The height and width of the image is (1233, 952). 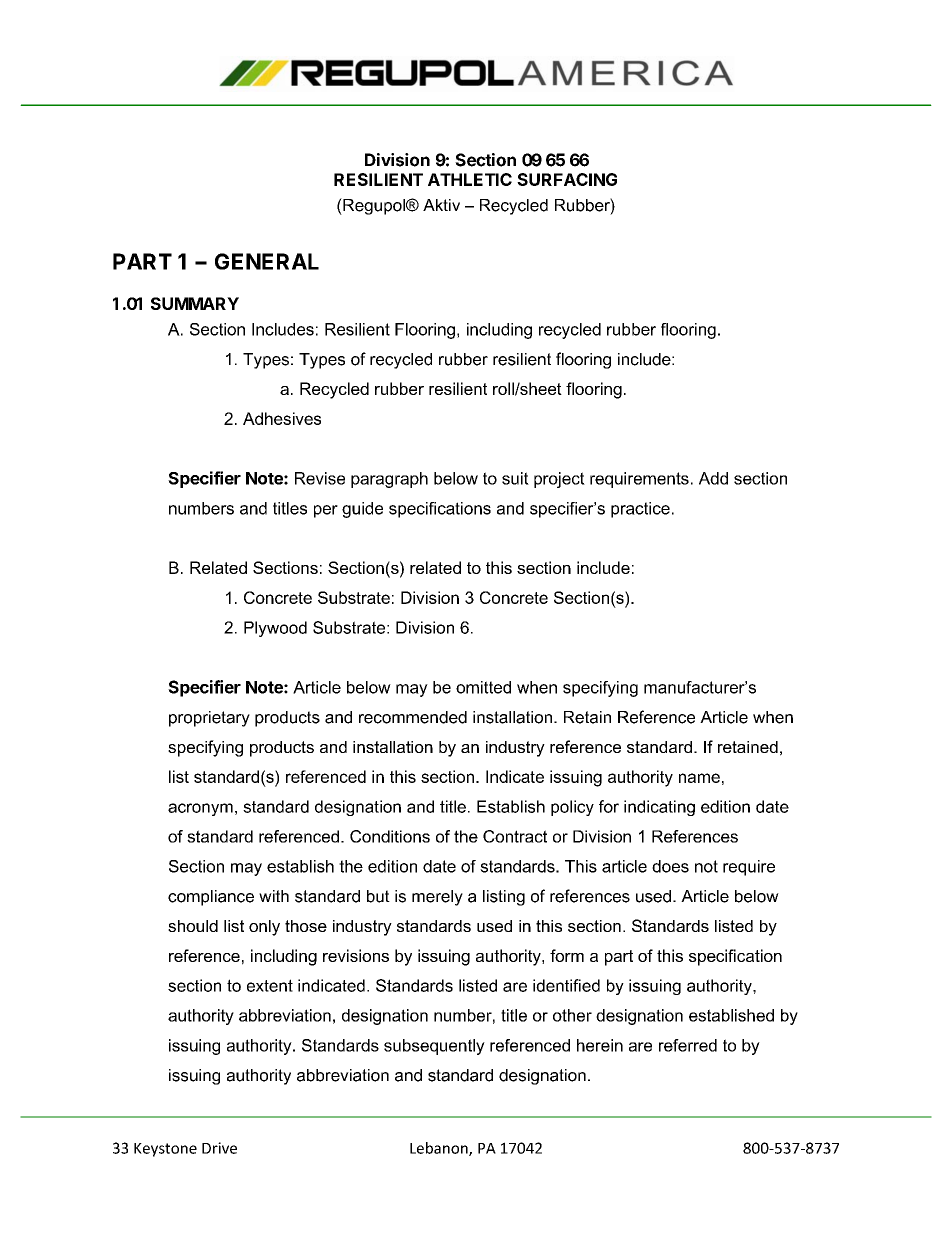 What do you see at coordinates (440, 1149) in the image?
I see `Lebanon` at bounding box center [440, 1149].
